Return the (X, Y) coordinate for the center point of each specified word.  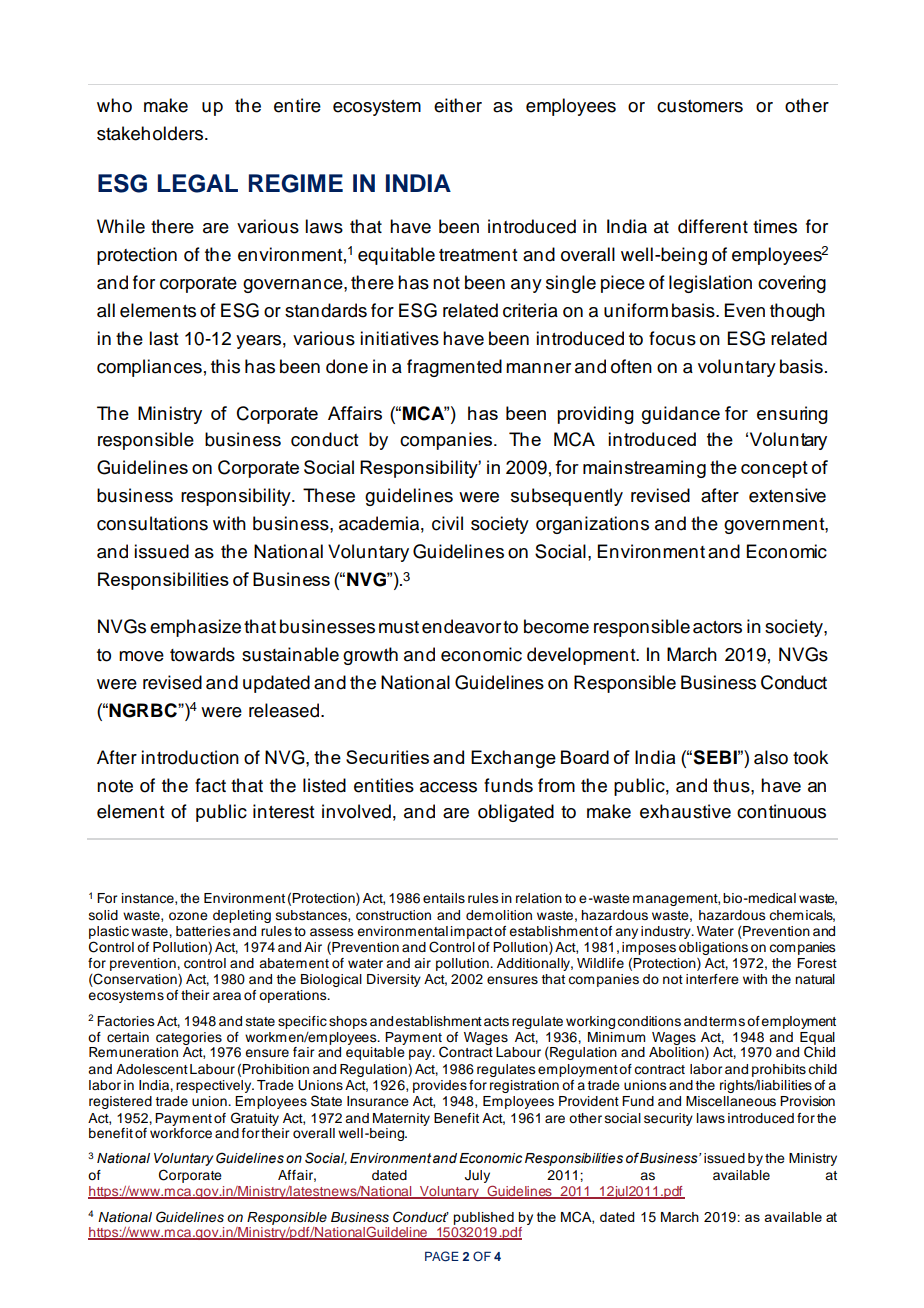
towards (202, 654)
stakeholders (150, 133)
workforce (181, 1132)
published (483, 1218)
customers (700, 106)
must (399, 627)
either (458, 105)
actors (717, 627)
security (668, 1119)
